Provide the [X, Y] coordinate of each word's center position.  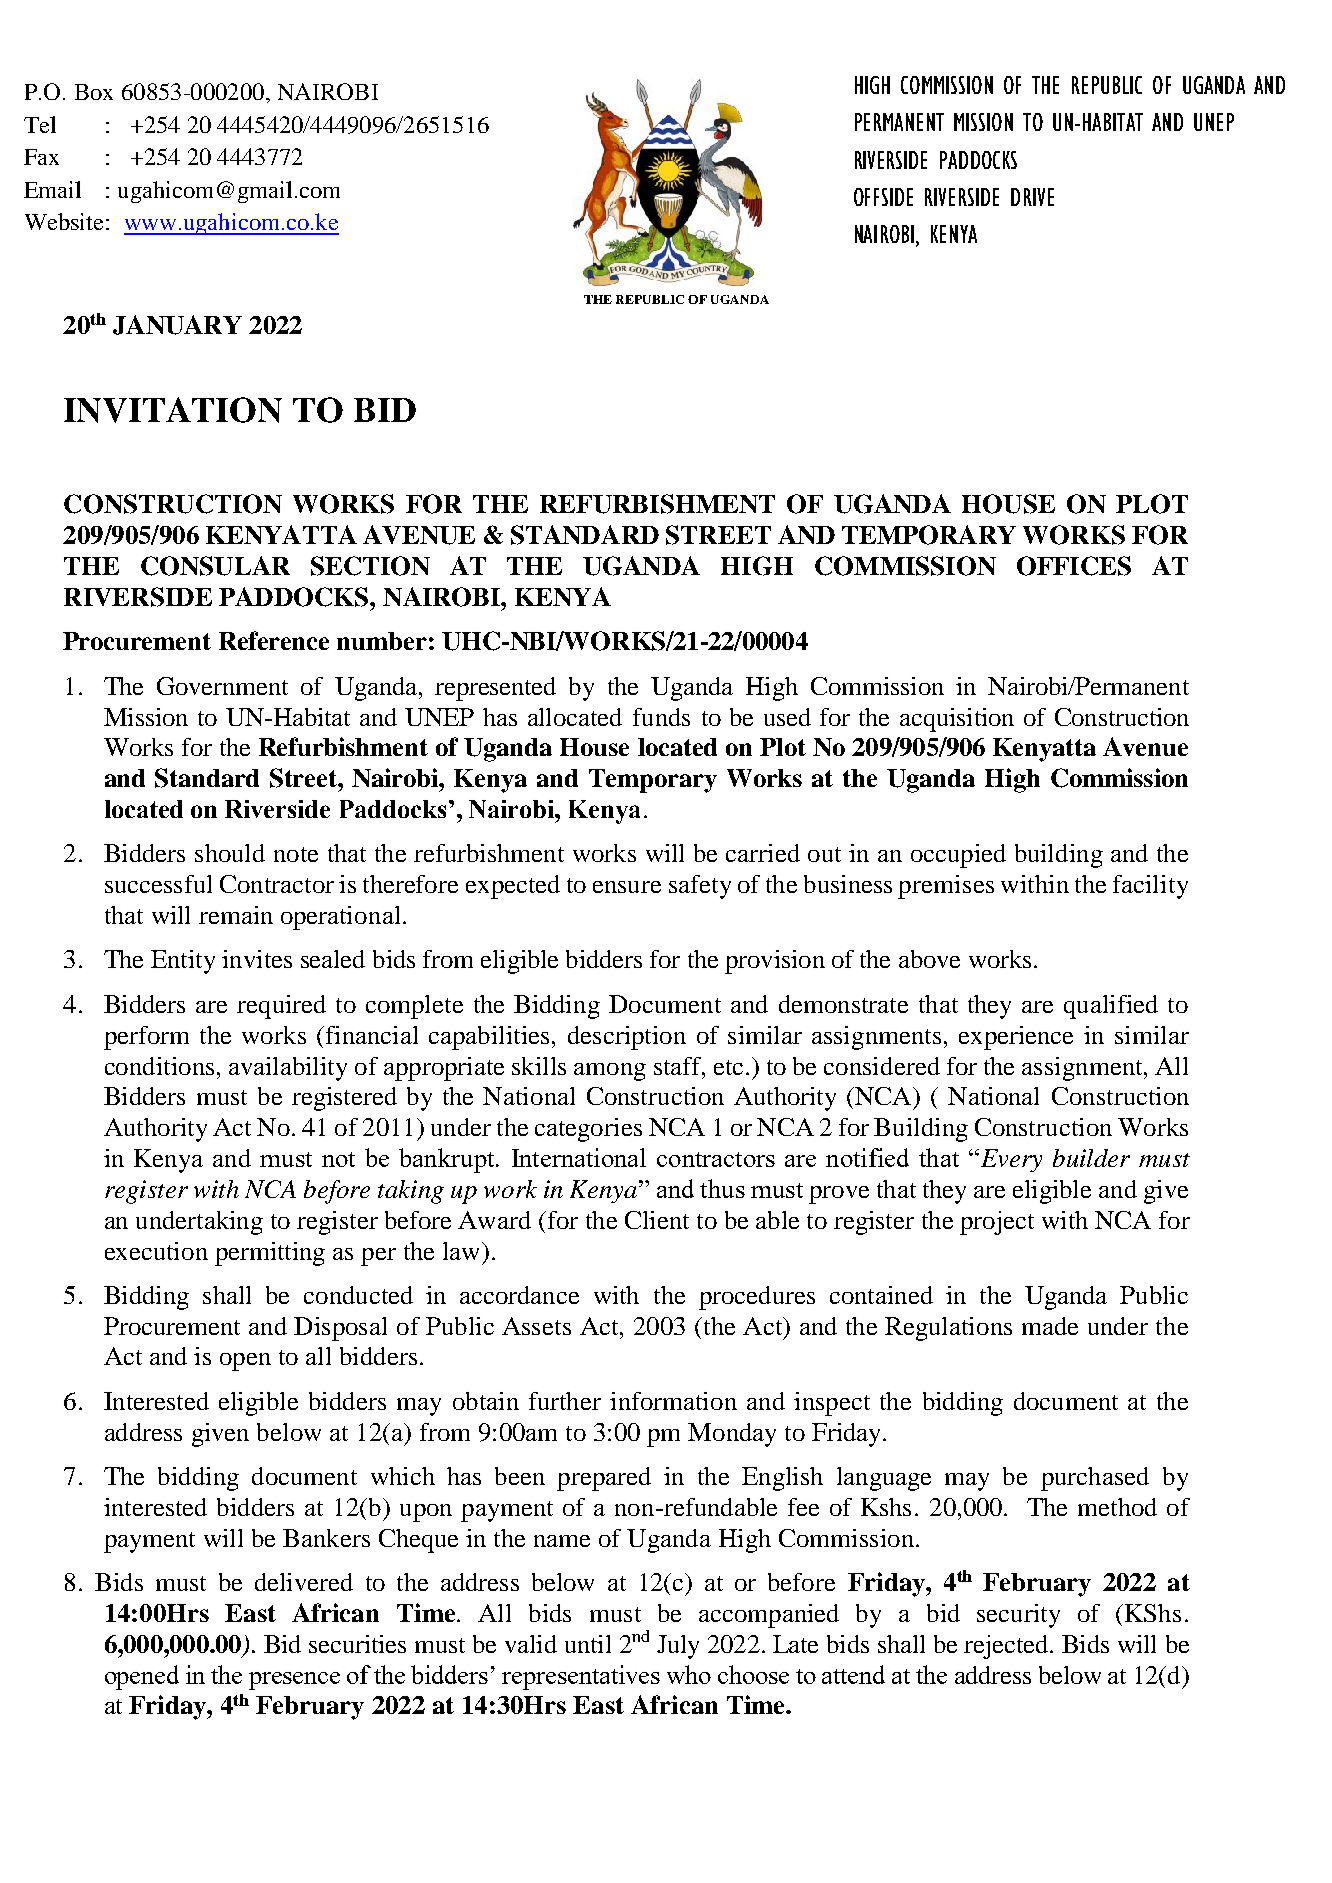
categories [588, 1130]
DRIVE [1032, 197]
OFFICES [1074, 566]
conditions [159, 1066]
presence [294, 1681]
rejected [1007, 1647]
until [588, 1644]
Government [222, 686]
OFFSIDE [883, 197]
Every [1010, 1160]
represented [495, 689]
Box [94, 92]
